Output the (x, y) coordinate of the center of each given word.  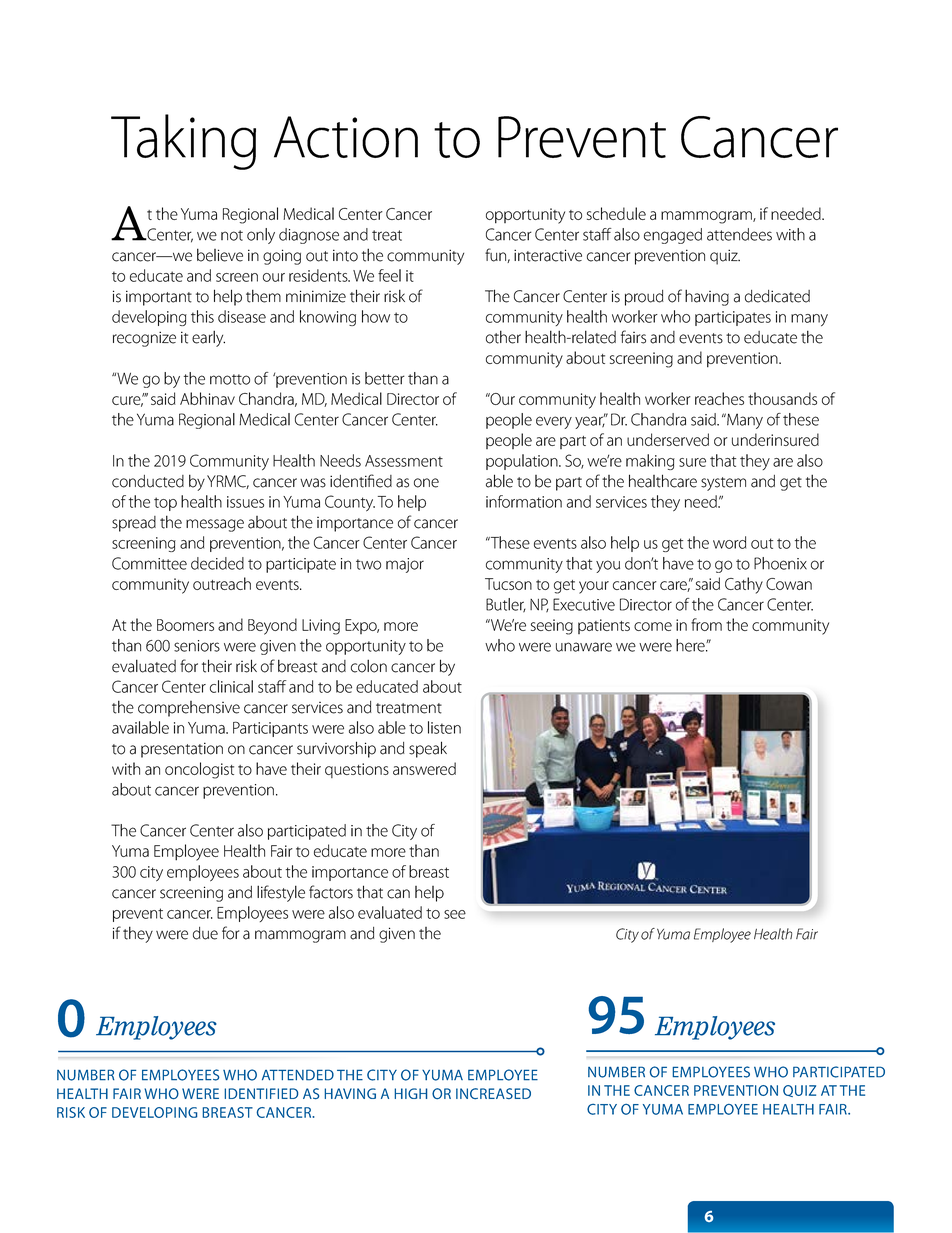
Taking (183, 142)
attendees (739, 234)
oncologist (199, 770)
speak (428, 749)
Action (346, 137)
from (706, 624)
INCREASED (493, 1093)
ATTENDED (298, 1075)
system (723, 484)
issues (245, 502)
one (426, 483)
